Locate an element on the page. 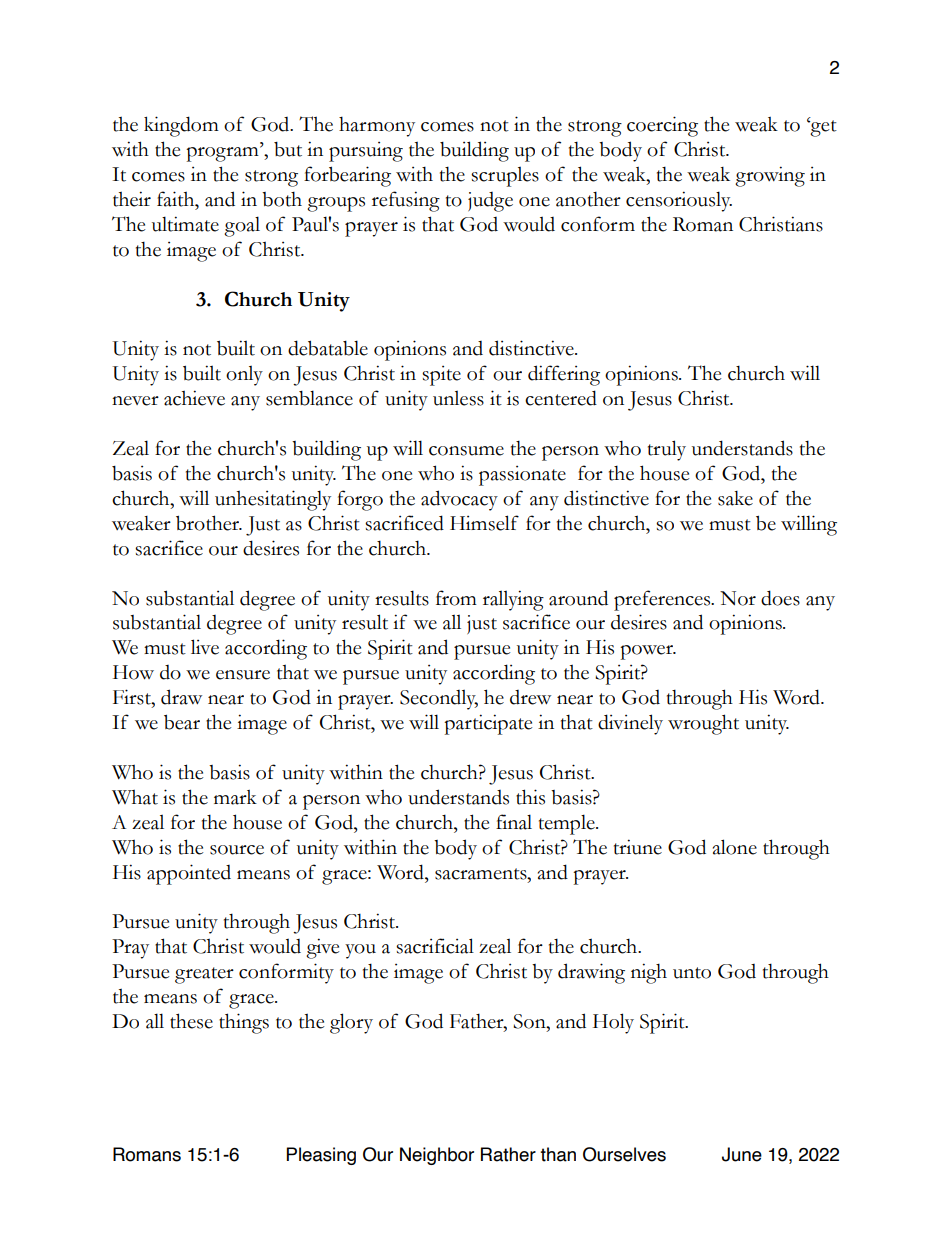 The image size is (952, 1233). Pleasing is located at coordinates (321, 1156).
